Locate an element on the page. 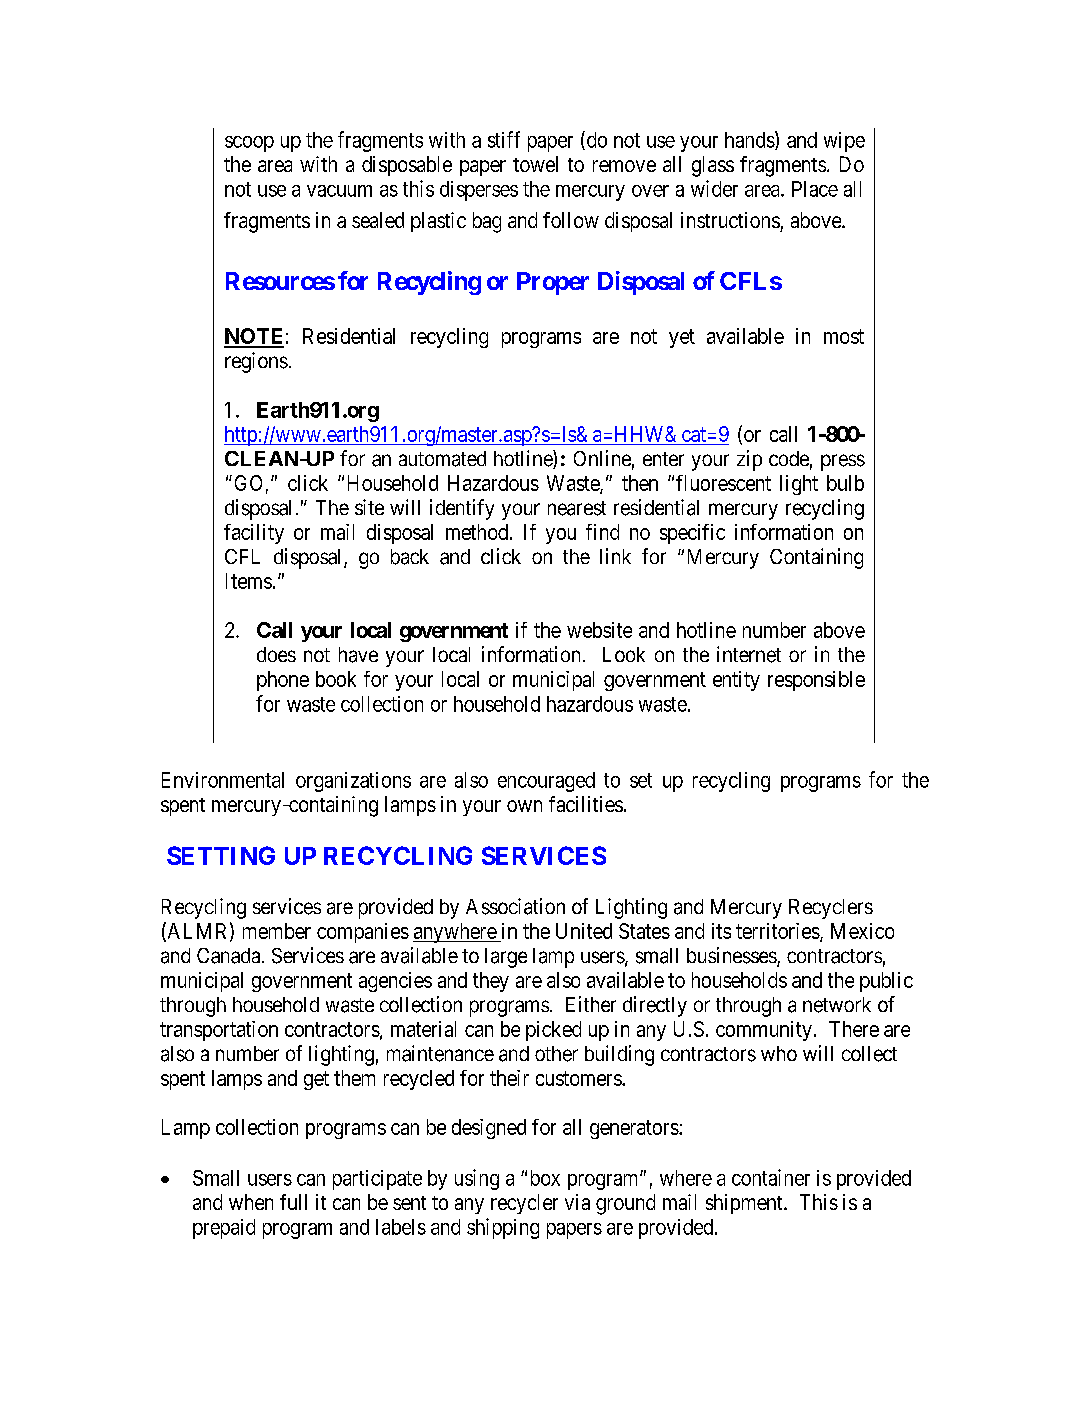 The image size is (1088, 1407). phone is located at coordinates (283, 681).
